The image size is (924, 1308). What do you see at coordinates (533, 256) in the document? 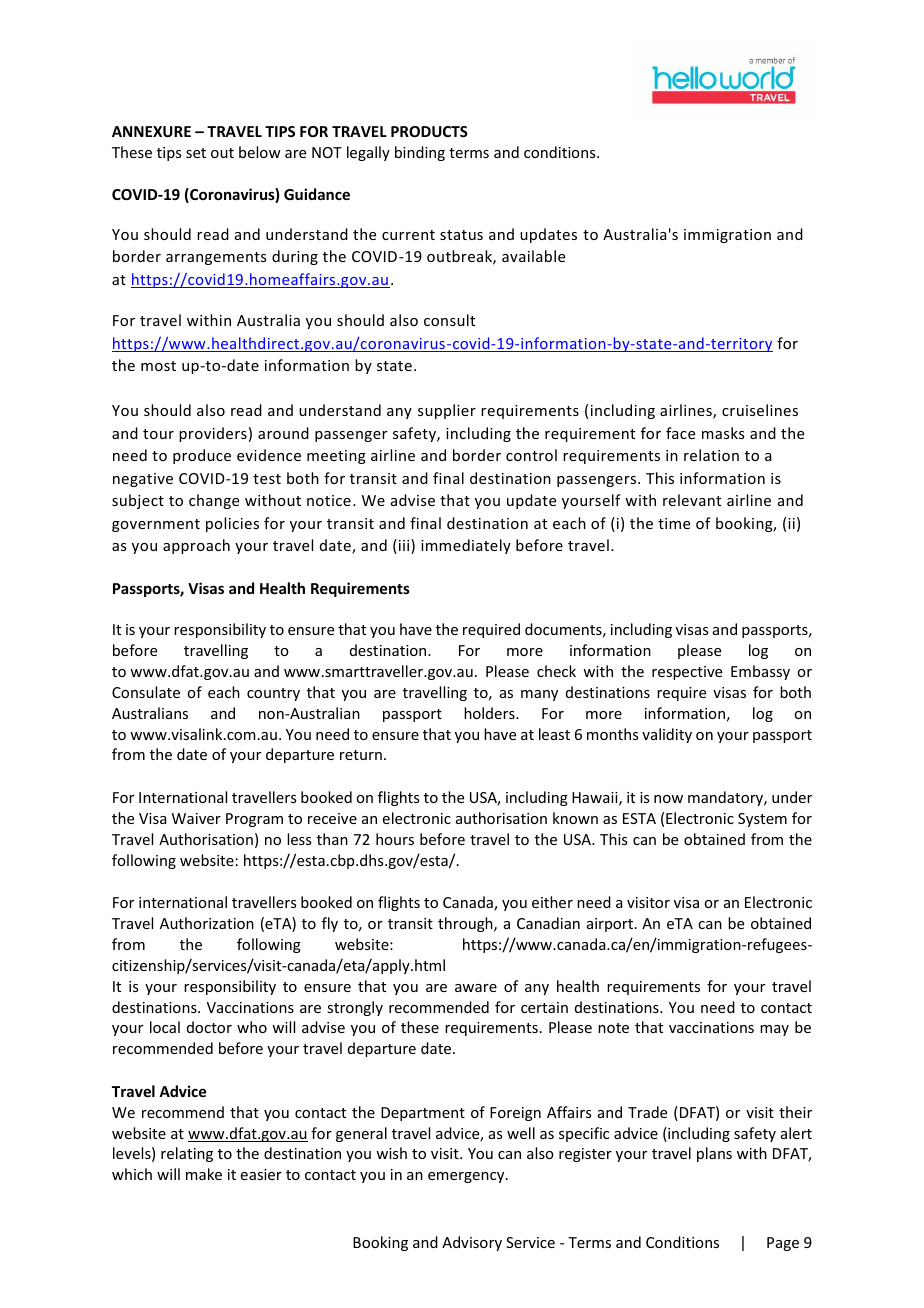
I see `available` at bounding box center [533, 256].
